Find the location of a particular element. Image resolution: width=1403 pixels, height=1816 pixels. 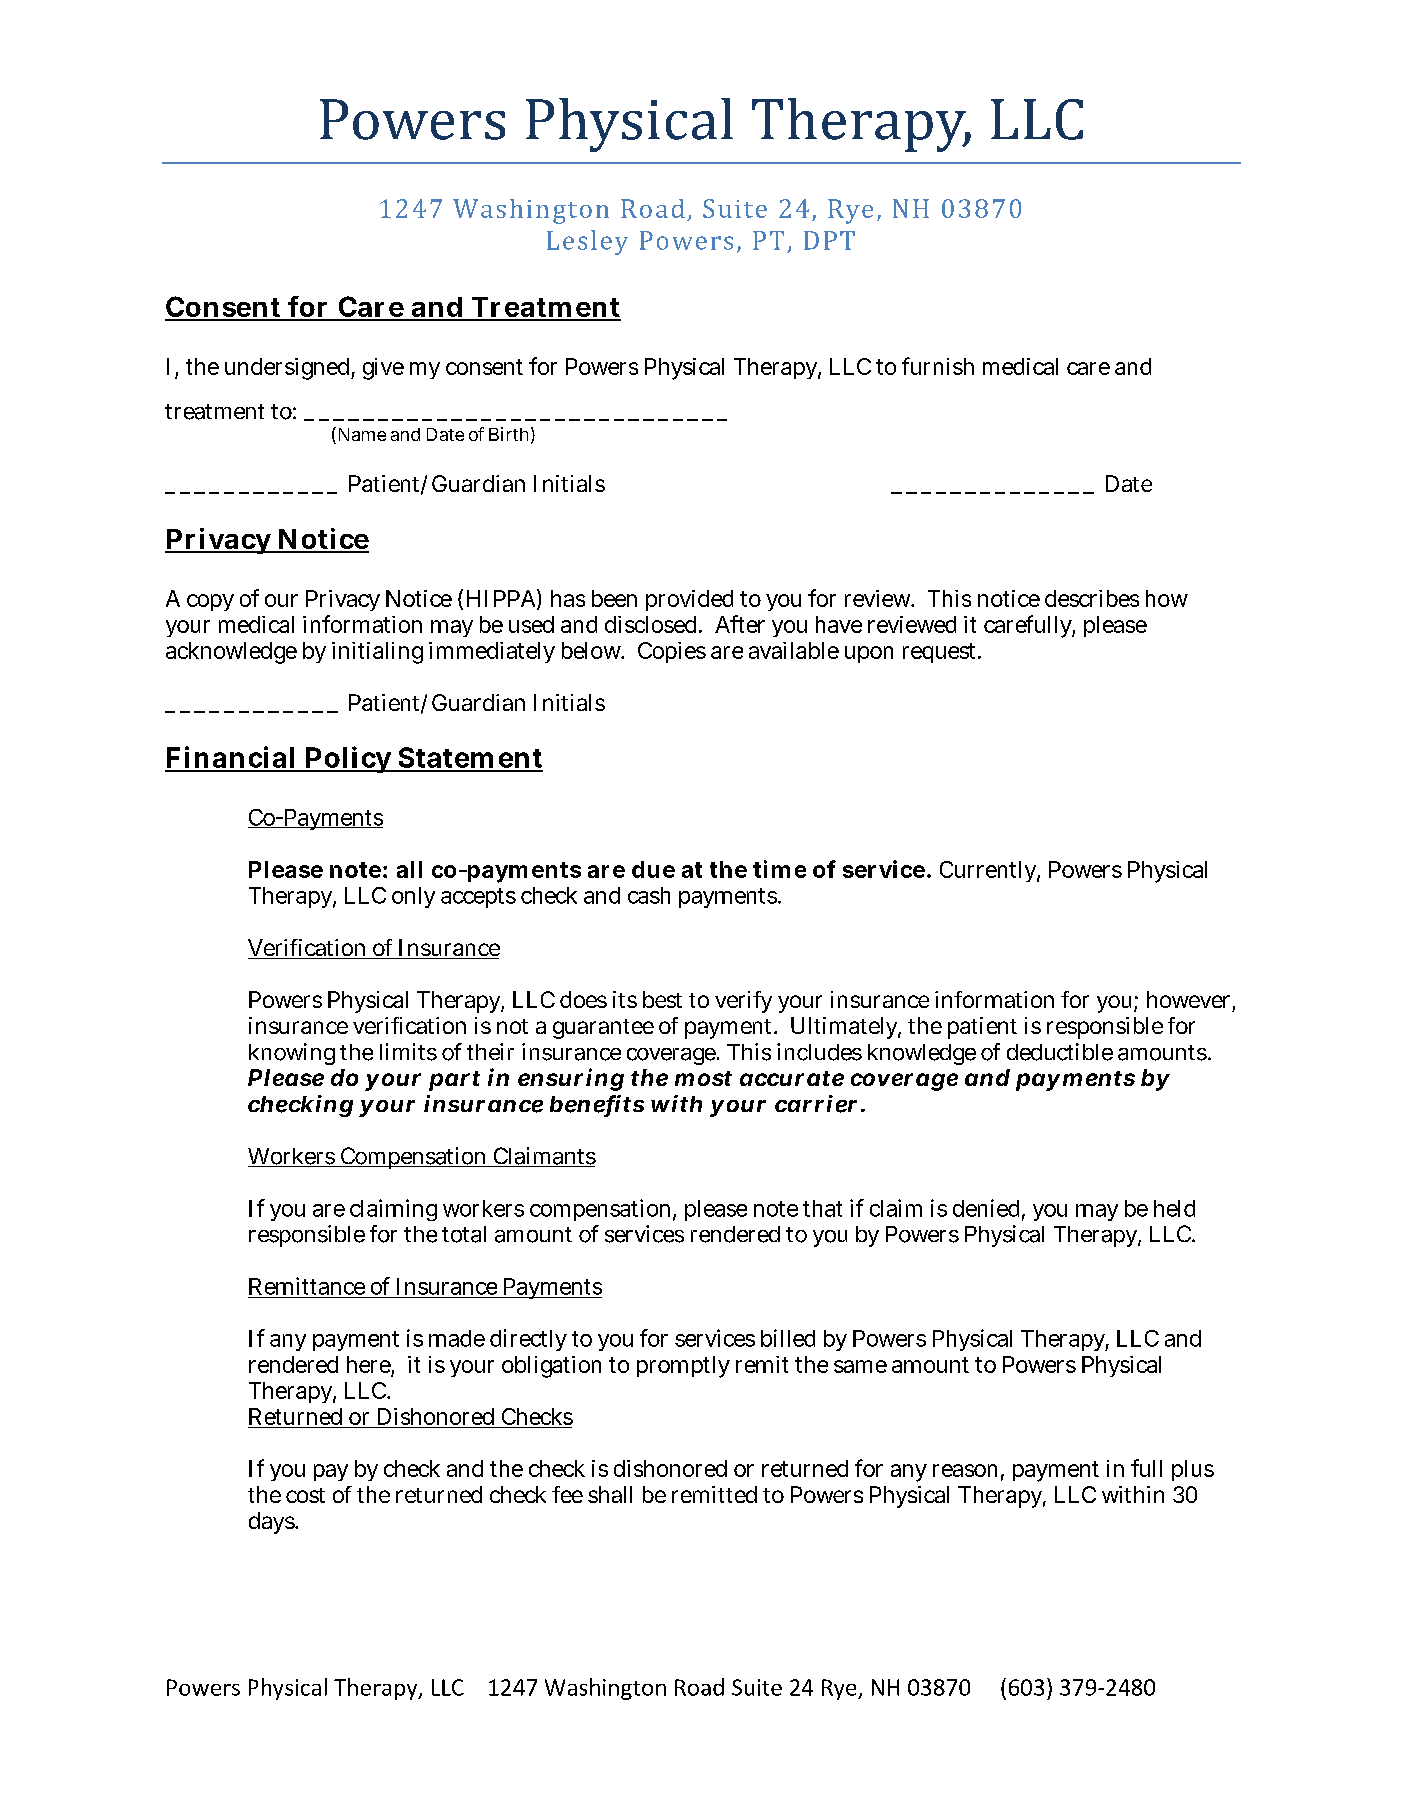

due is located at coordinates (653, 869).
